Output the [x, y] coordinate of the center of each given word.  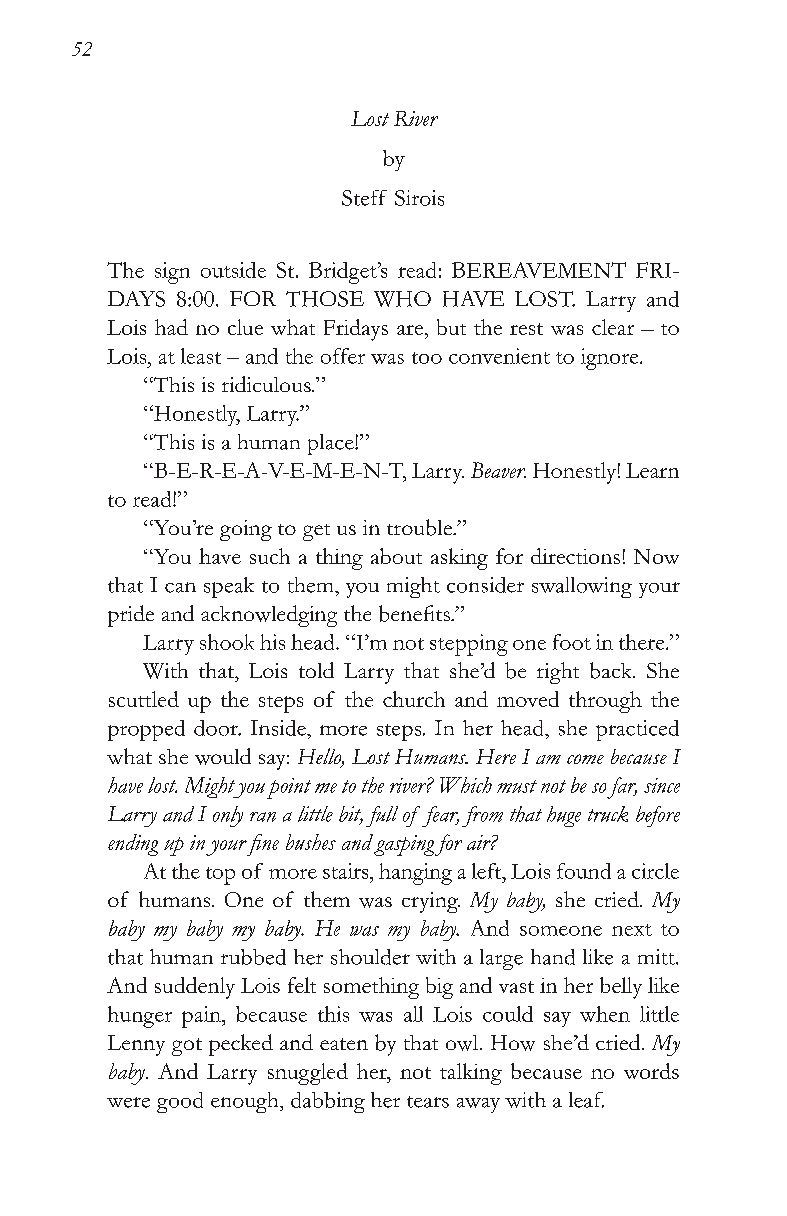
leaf [586, 1100]
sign [172, 273]
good [180, 1102]
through [605, 702]
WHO [402, 299]
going [246, 530]
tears [428, 1102]
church [414, 699]
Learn [652, 470]
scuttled [144, 699]
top [220, 876]
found [584, 871]
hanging [415, 874]
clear [613, 327]
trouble [421, 527]
